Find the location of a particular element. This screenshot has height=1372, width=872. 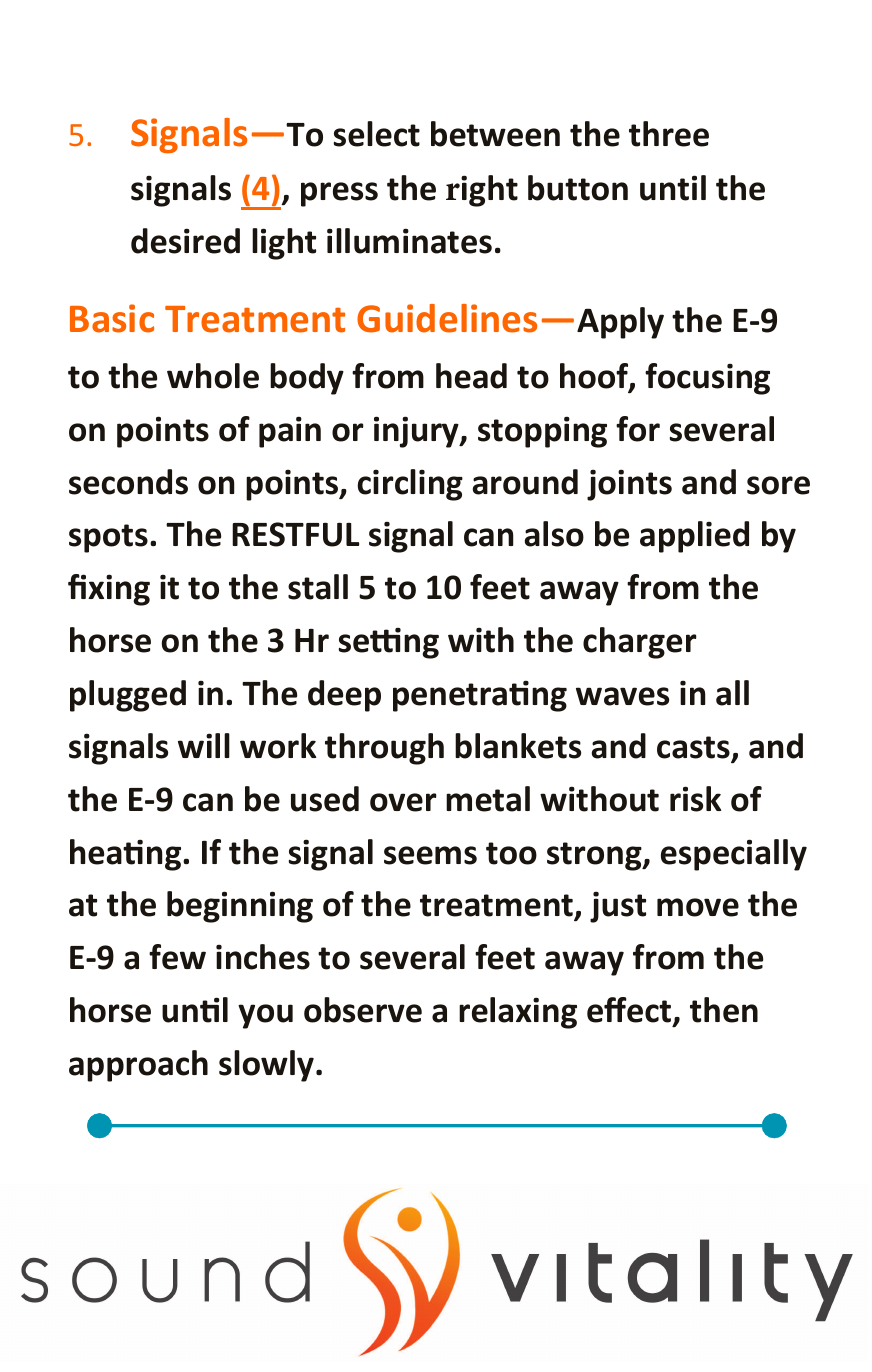

charger is located at coordinates (640, 643).
